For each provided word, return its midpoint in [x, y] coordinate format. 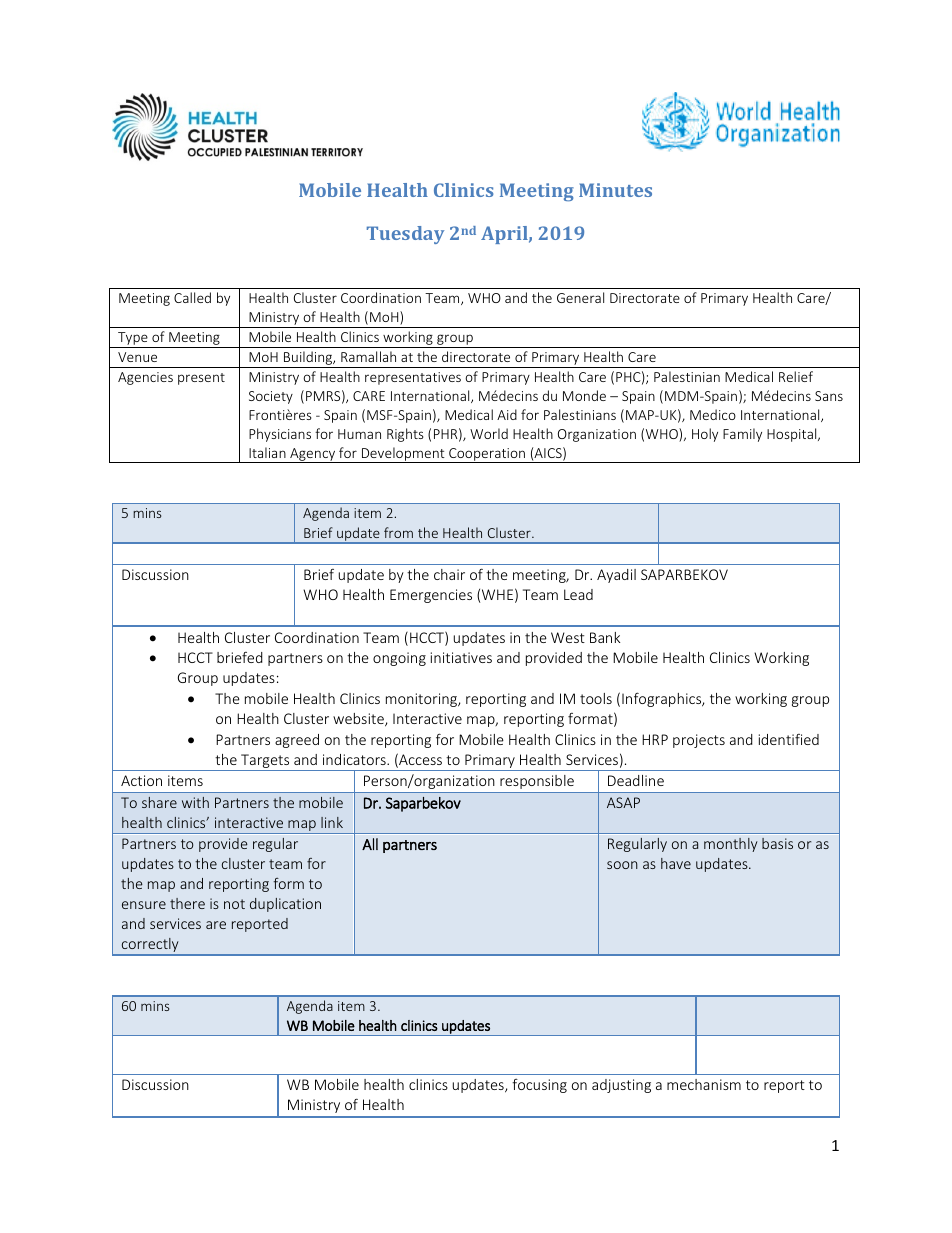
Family [742, 435]
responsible [537, 782]
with [195, 802]
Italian [267, 452]
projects [699, 741]
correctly [150, 946]
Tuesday [405, 235]
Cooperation [487, 455]
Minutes [615, 190]
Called [192, 297]
